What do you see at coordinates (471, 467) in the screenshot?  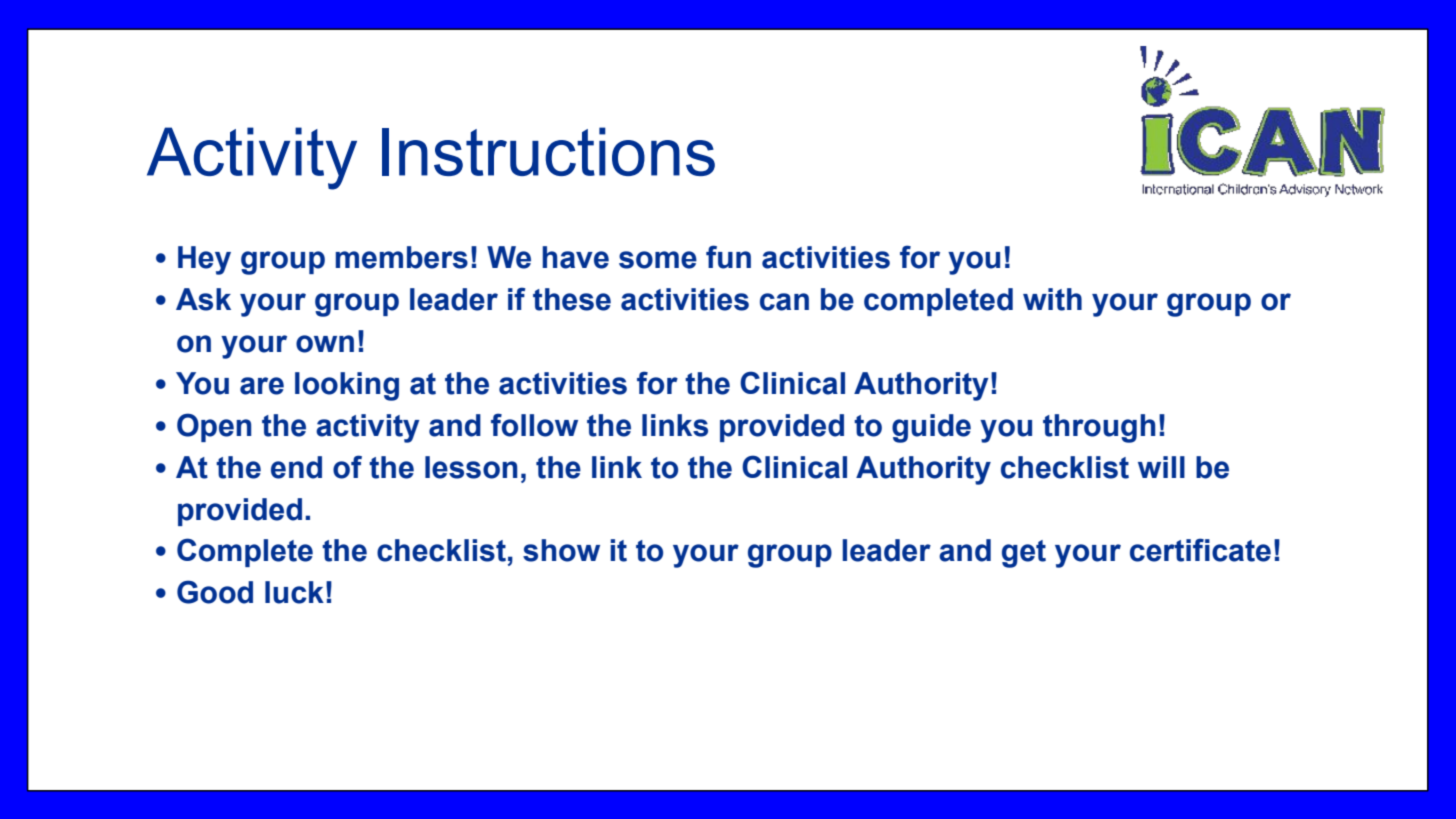 I see `lesson` at bounding box center [471, 467].
